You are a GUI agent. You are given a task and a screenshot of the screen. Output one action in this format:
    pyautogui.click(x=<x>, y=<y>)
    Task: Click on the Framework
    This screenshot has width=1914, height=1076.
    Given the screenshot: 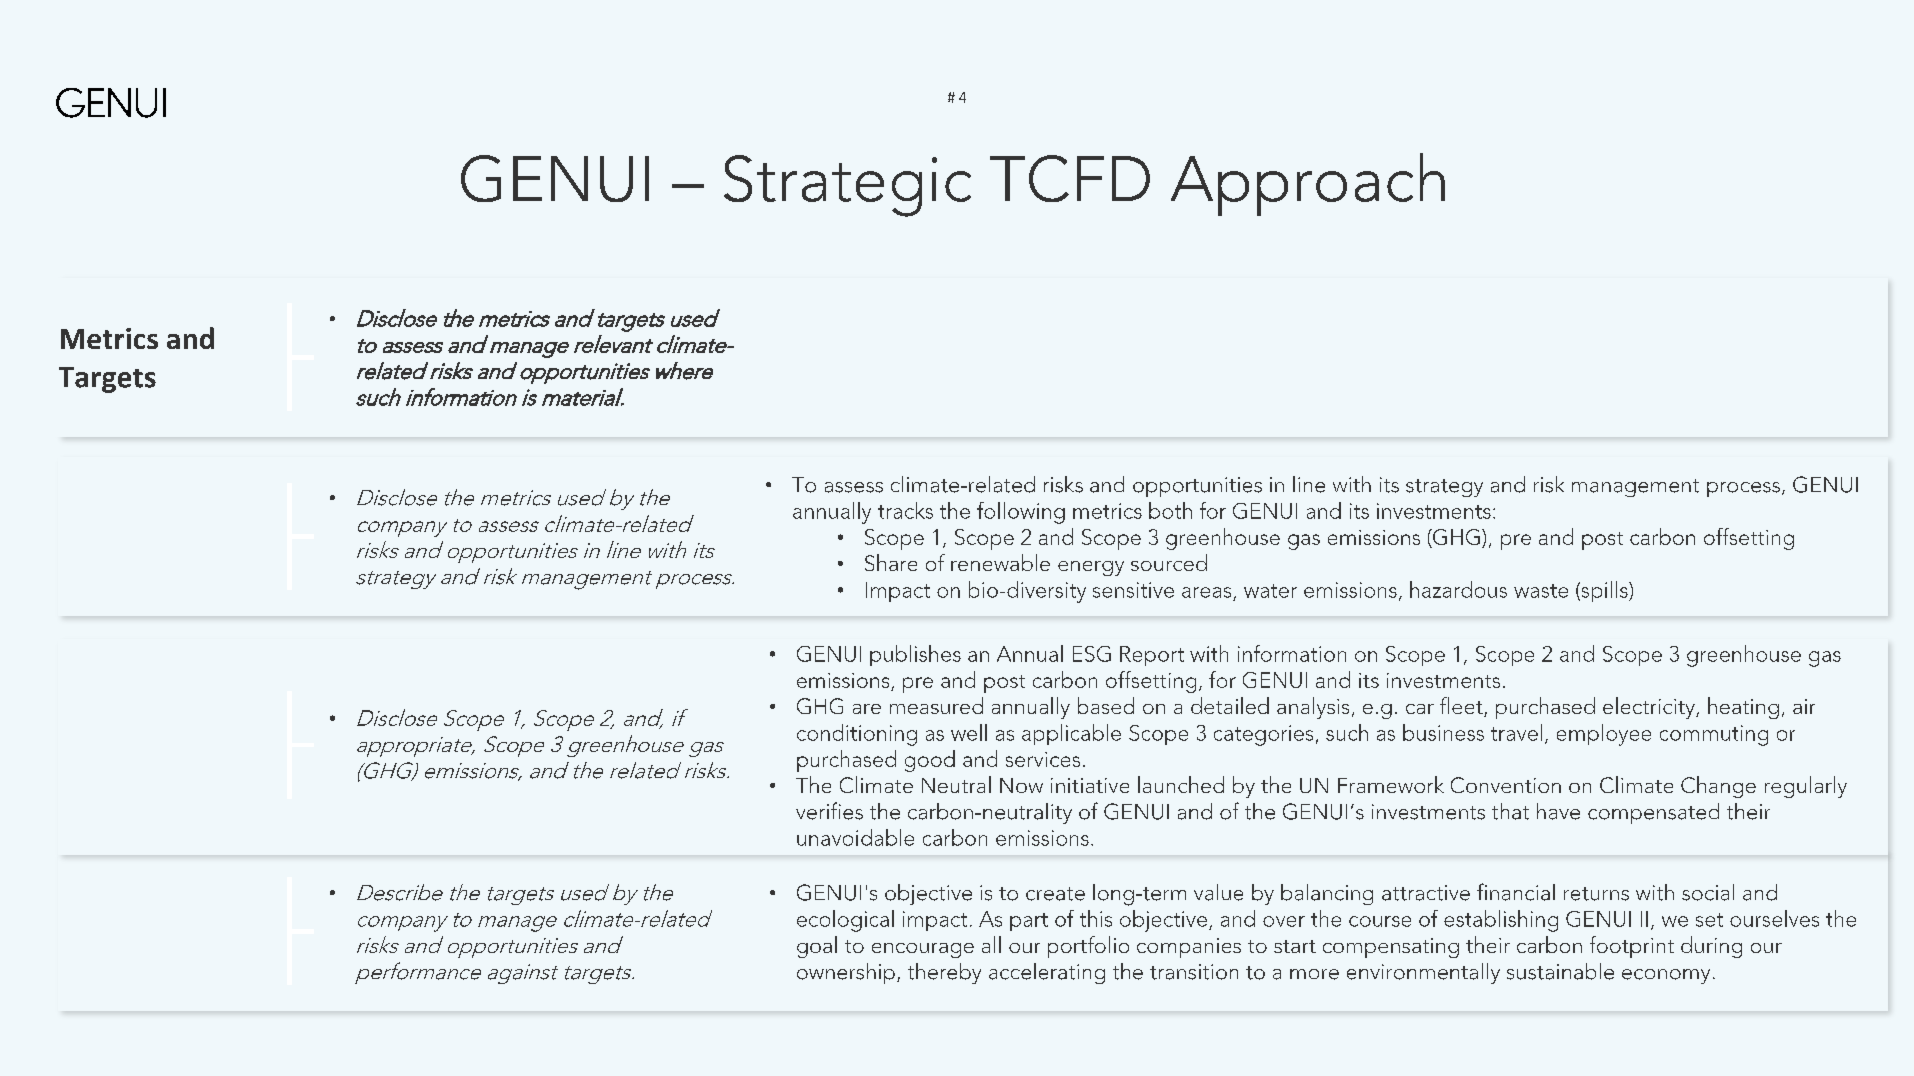 What is the action you would take?
    pyautogui.click(x=1391, y=784)
